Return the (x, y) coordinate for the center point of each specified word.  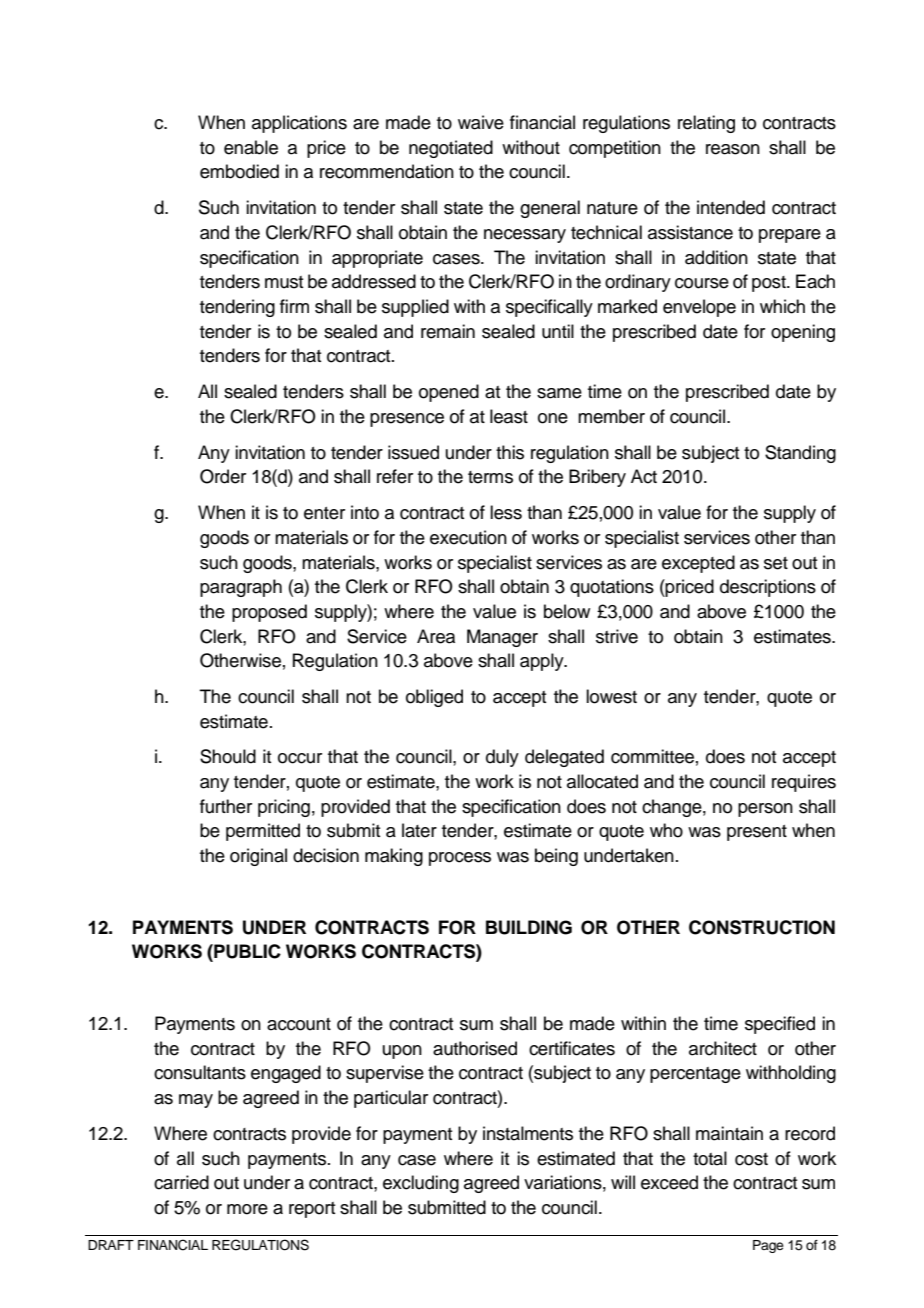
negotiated (451, 149)
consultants (200, 1072)
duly (502, 758)
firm (294, 306)
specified (780, 1025)
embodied (239, 171)
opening (803, 333)
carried (181, 1182)
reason (733, 149)
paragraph (241, 588)
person (765, 810)
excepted (698, 564)
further (226, 806)
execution (468, 537)
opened (449, 393)
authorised (475, 1048)
